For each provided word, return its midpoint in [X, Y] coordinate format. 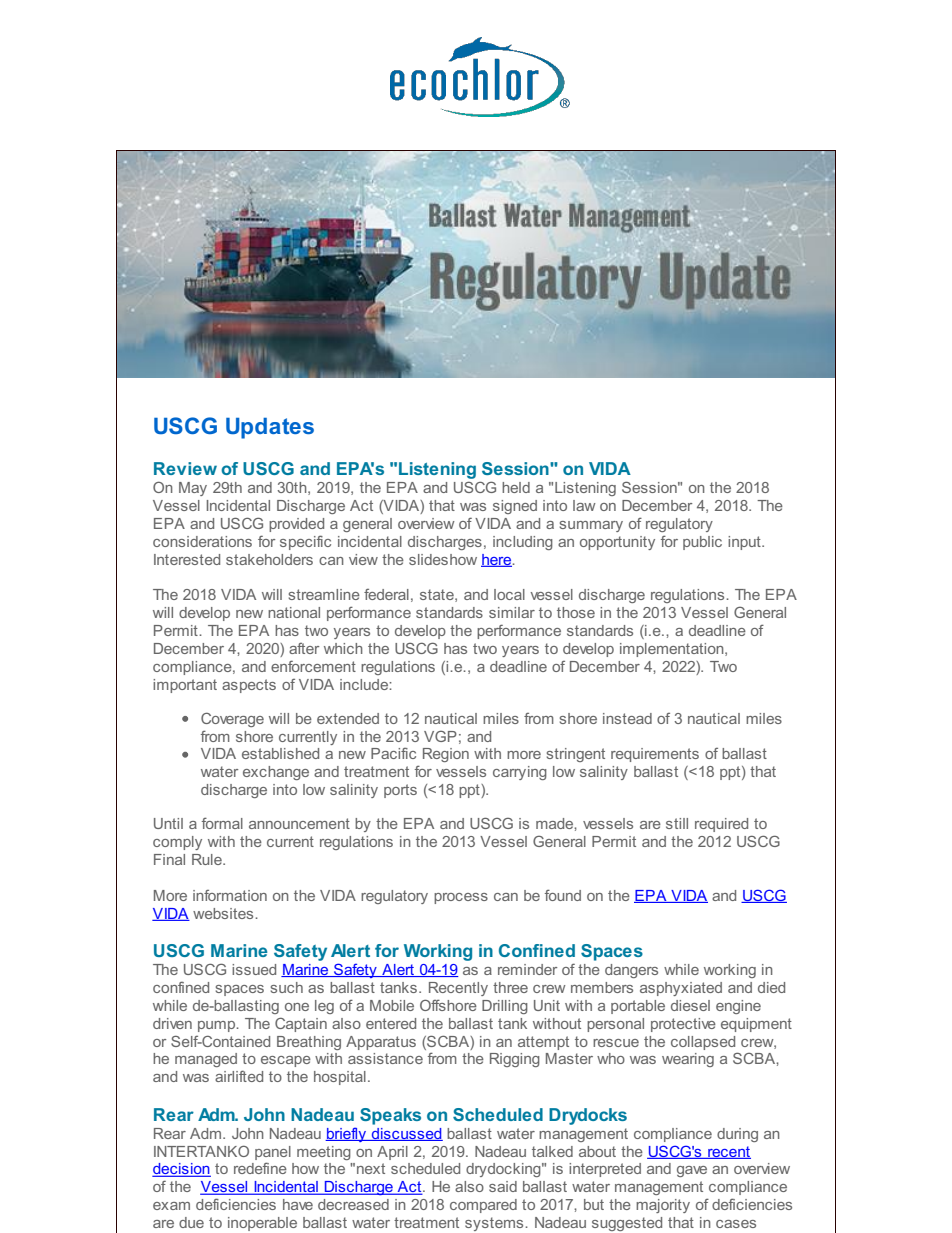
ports [400, 791]
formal [222, 823]
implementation [673, 650]
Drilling [505, 1007]
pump [218, 1026]
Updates [270, 428]
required [721, 825]
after [304, 648]
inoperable [262, 1224]
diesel [690, 1005]
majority [663, 1206]
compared [483, 1206]
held [516, 487]
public [702, 543]
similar [512, 612]
